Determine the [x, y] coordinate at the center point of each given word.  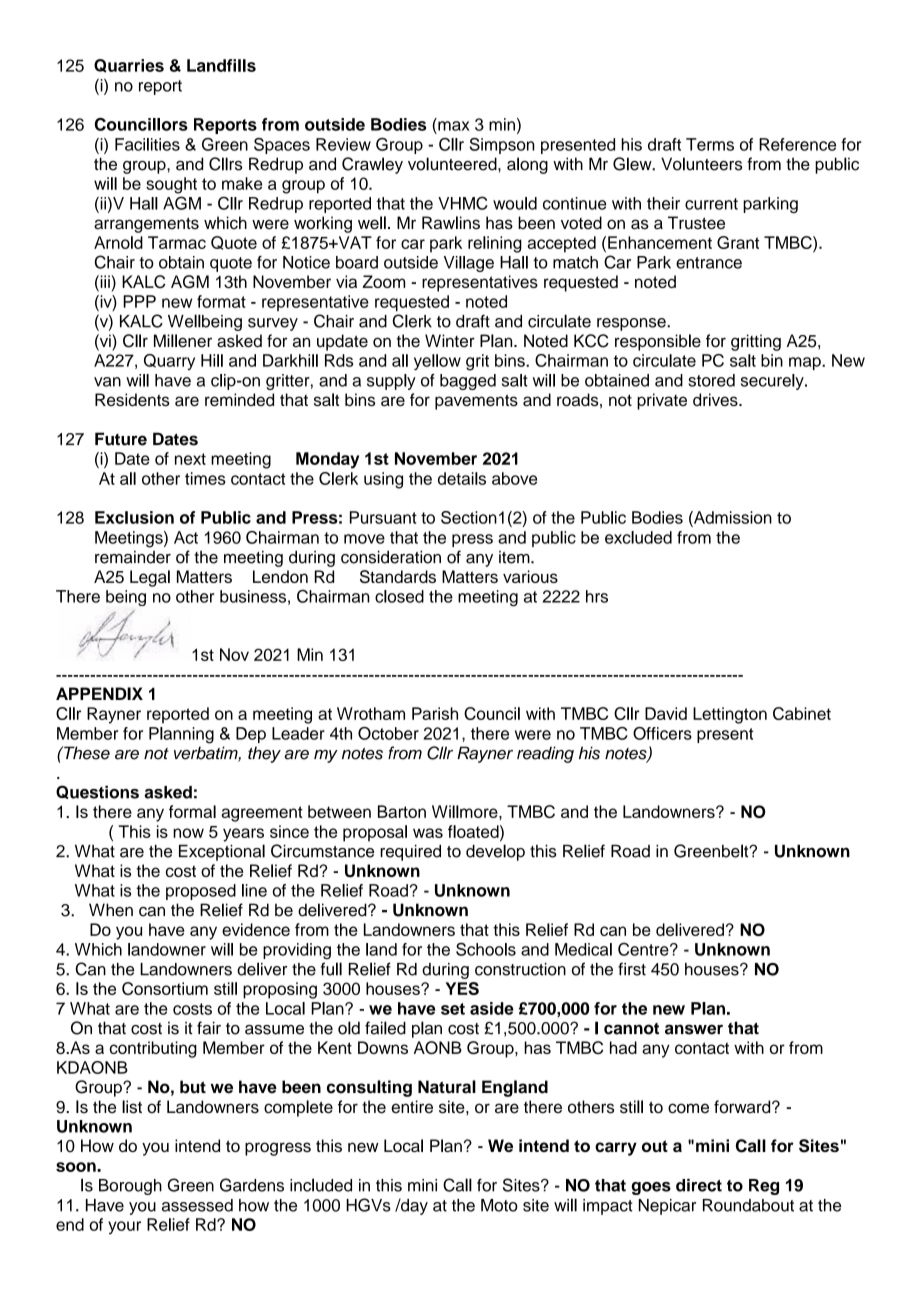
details [462, 478]
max [454, 126]
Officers [662, 733]
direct [699, 1185]
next [190, 459]
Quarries [129, 66]
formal [192, 811]
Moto [499, 1205]
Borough [130, 1187]
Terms [710, 144]
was [428, 833]
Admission [732, 517]
